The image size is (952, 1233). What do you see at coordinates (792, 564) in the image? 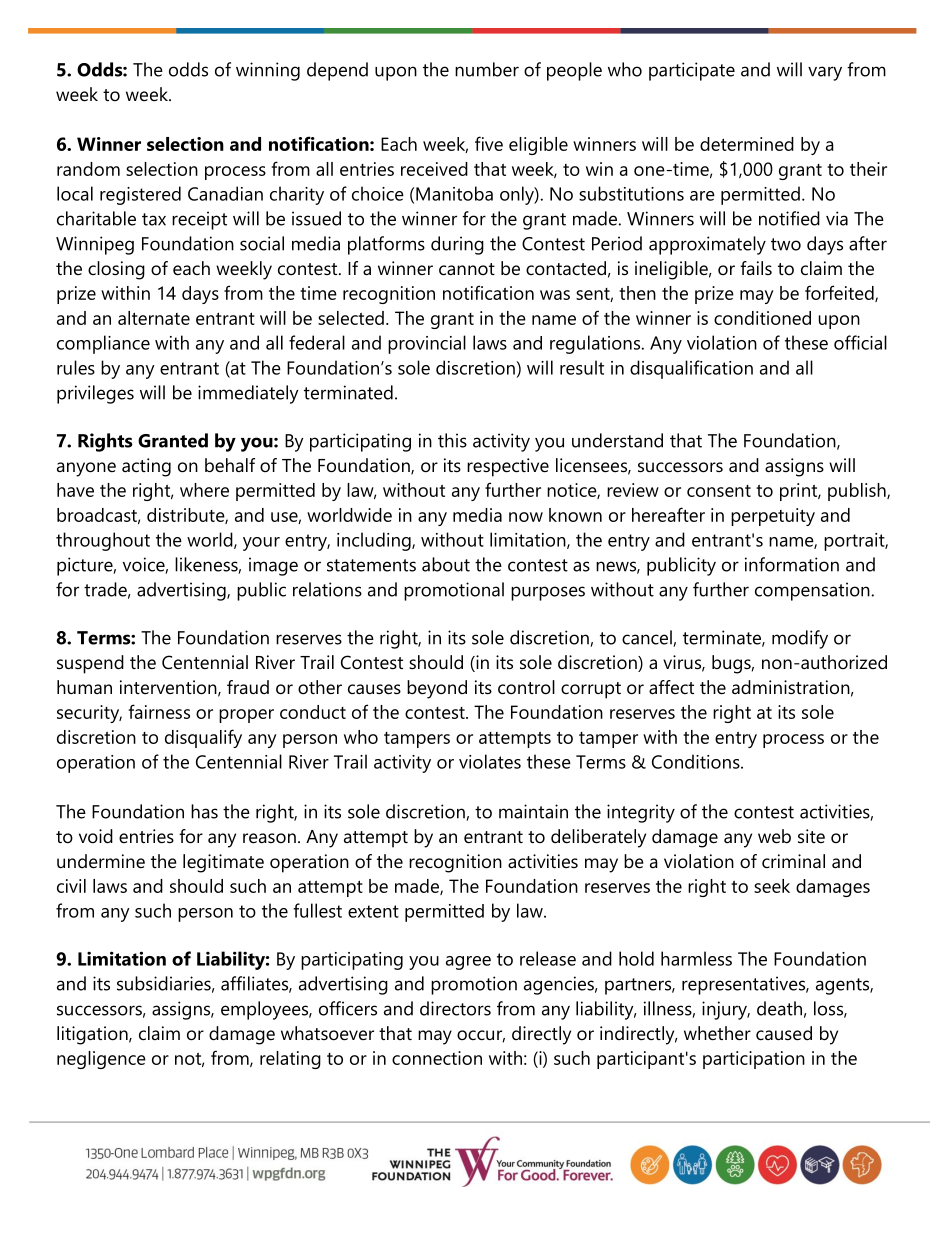
I see `information` at bounding box center [792, 564].
